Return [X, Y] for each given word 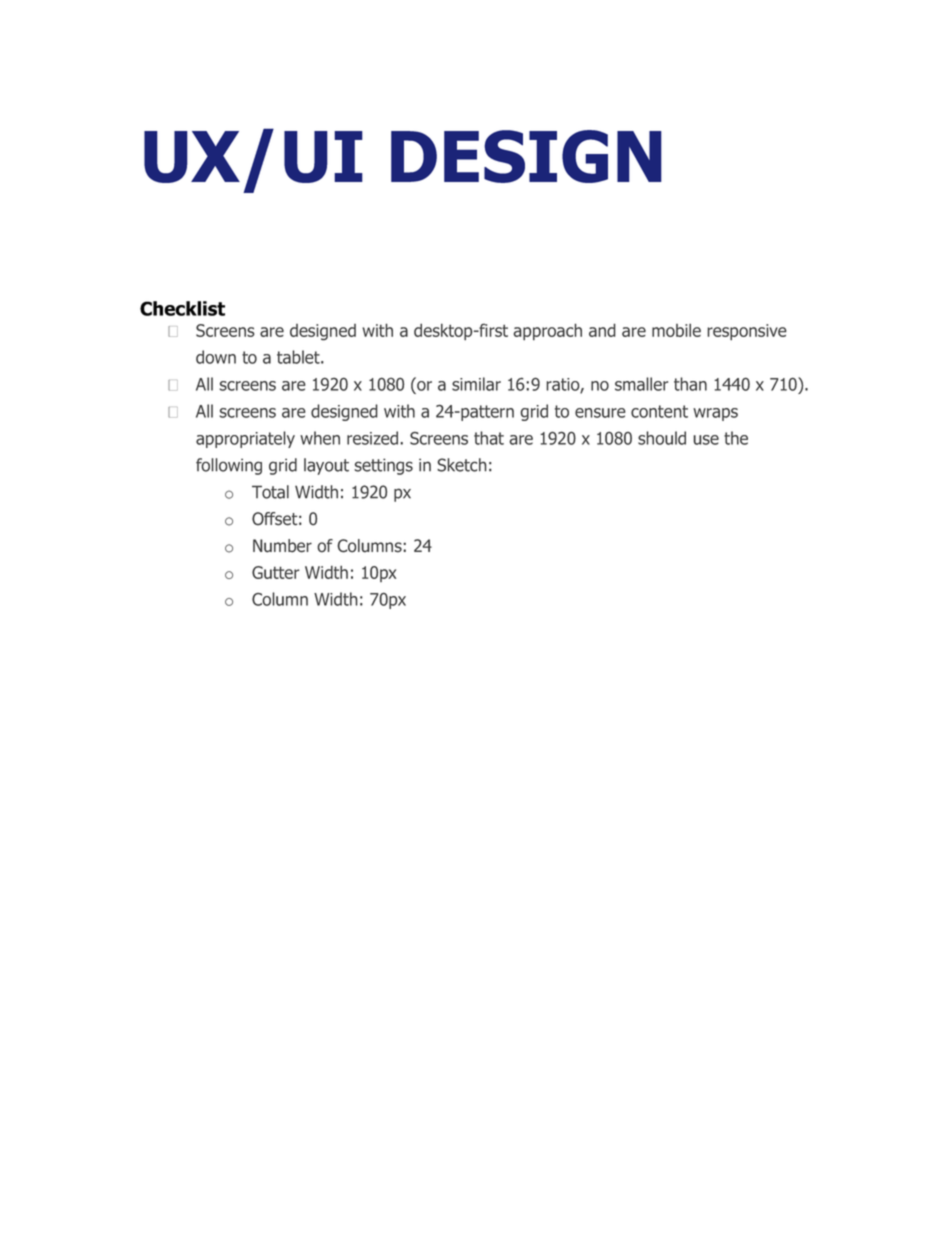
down [216, 357]
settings [383, 466]
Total [270, 492]
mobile [676, 330]
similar [476, 384]
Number [282, 546]
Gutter [276, 572]
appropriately [245, 439]
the [736, 438]
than [690, 384]
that [489, 438]
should [662, 438]
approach [548, 332]
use [706, 440]
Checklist [182, 308]
